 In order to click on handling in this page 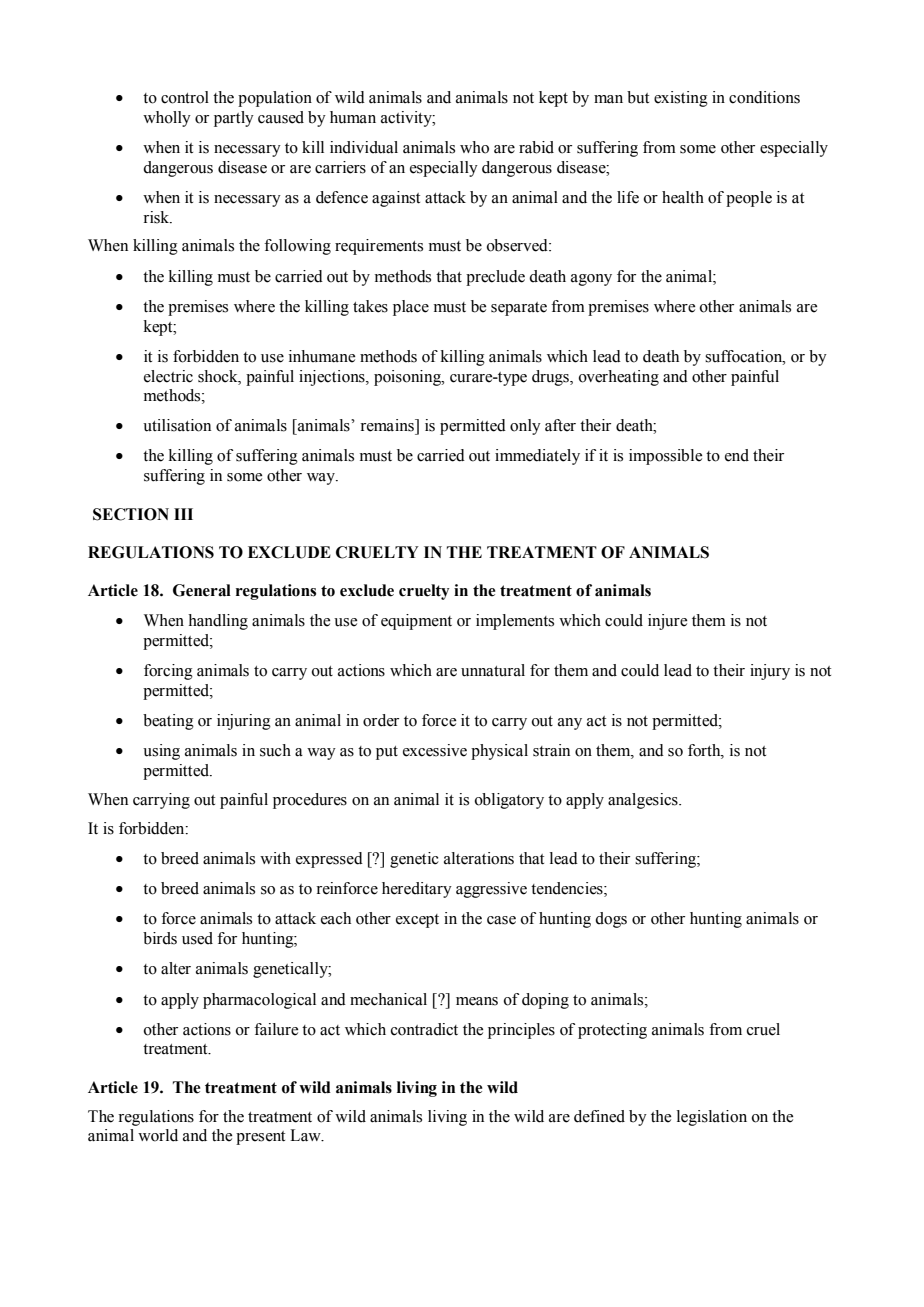, I will do `click(218, 622)`.
